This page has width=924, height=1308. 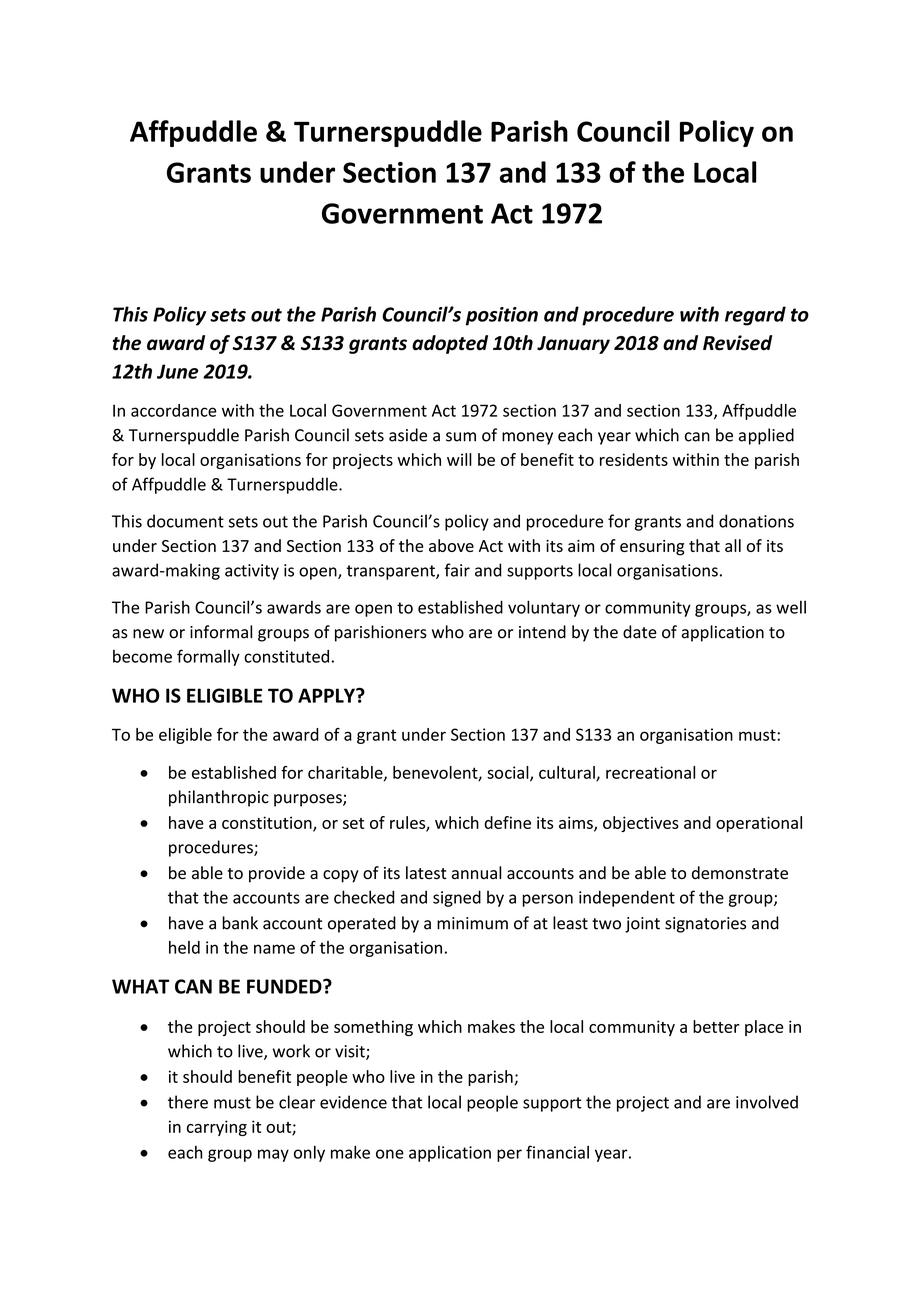 I want to click on fair, so click(x=457, y=570).
